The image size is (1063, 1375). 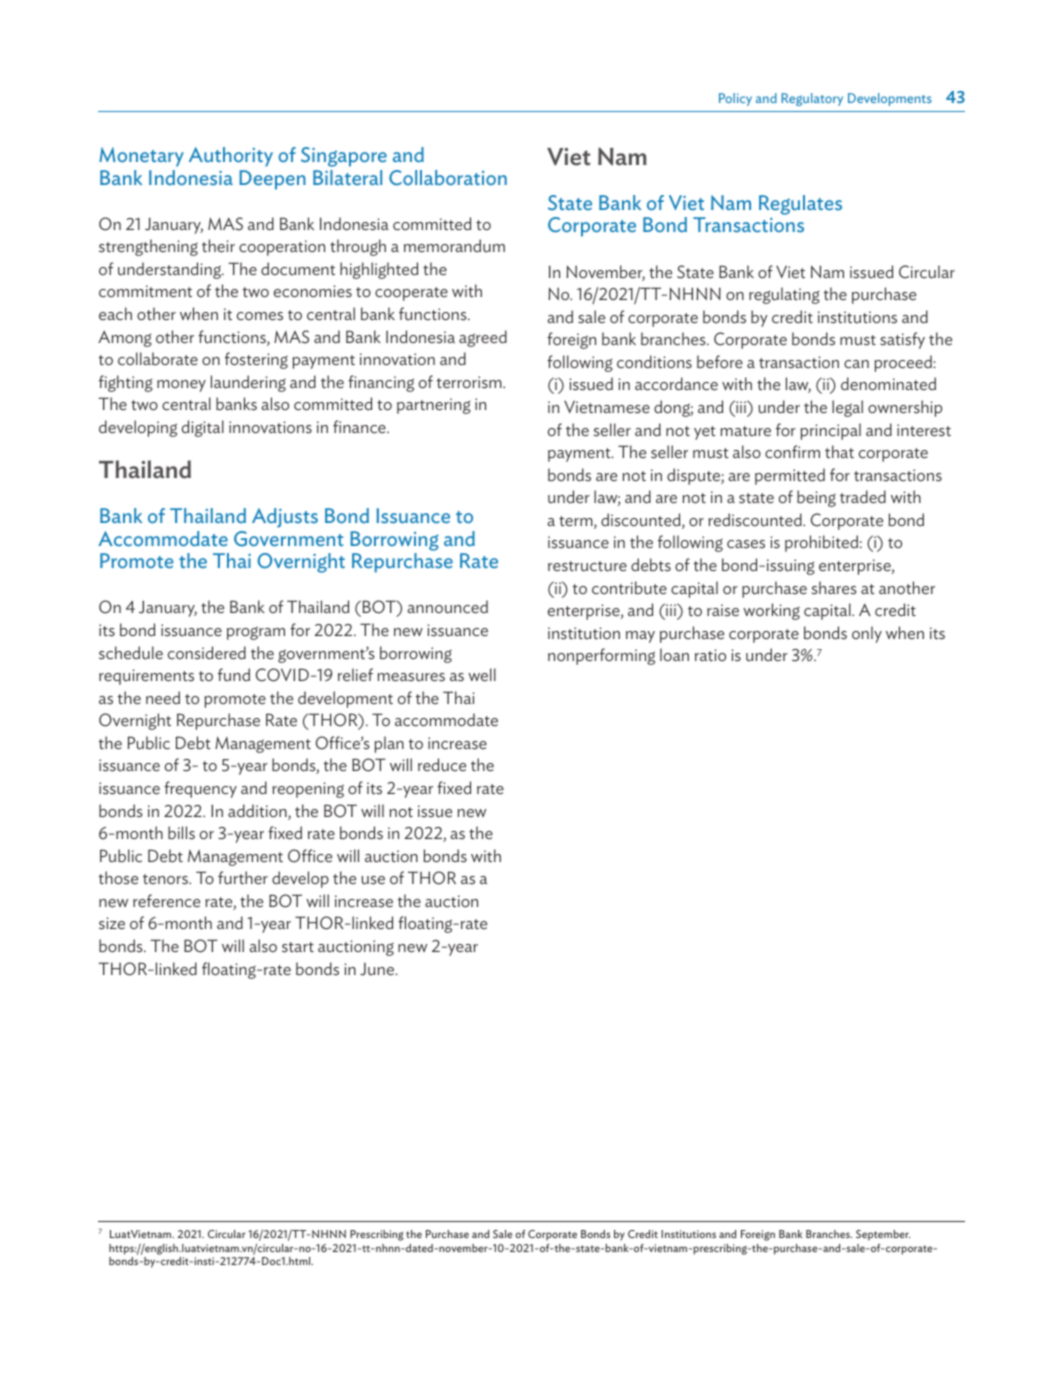 What do you see at coordinates (867, 634) in the screenshot?
I see `only` at bounding box center [867, 634].
